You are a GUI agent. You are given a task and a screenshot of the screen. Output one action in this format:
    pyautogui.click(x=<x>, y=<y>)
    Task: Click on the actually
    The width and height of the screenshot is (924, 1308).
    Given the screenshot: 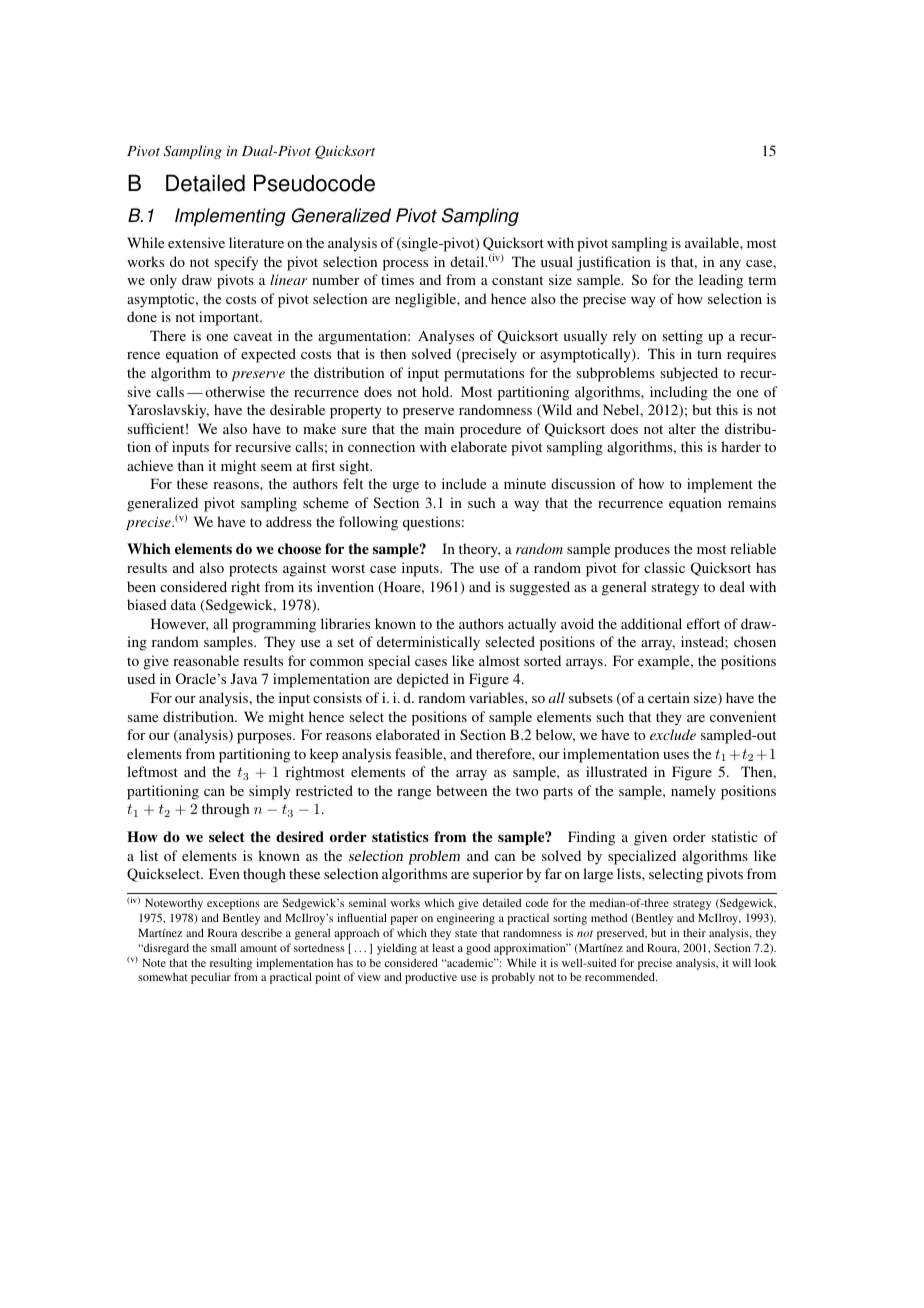 What is the action you would take?
    pyautogui.click(x=532, y=625)
